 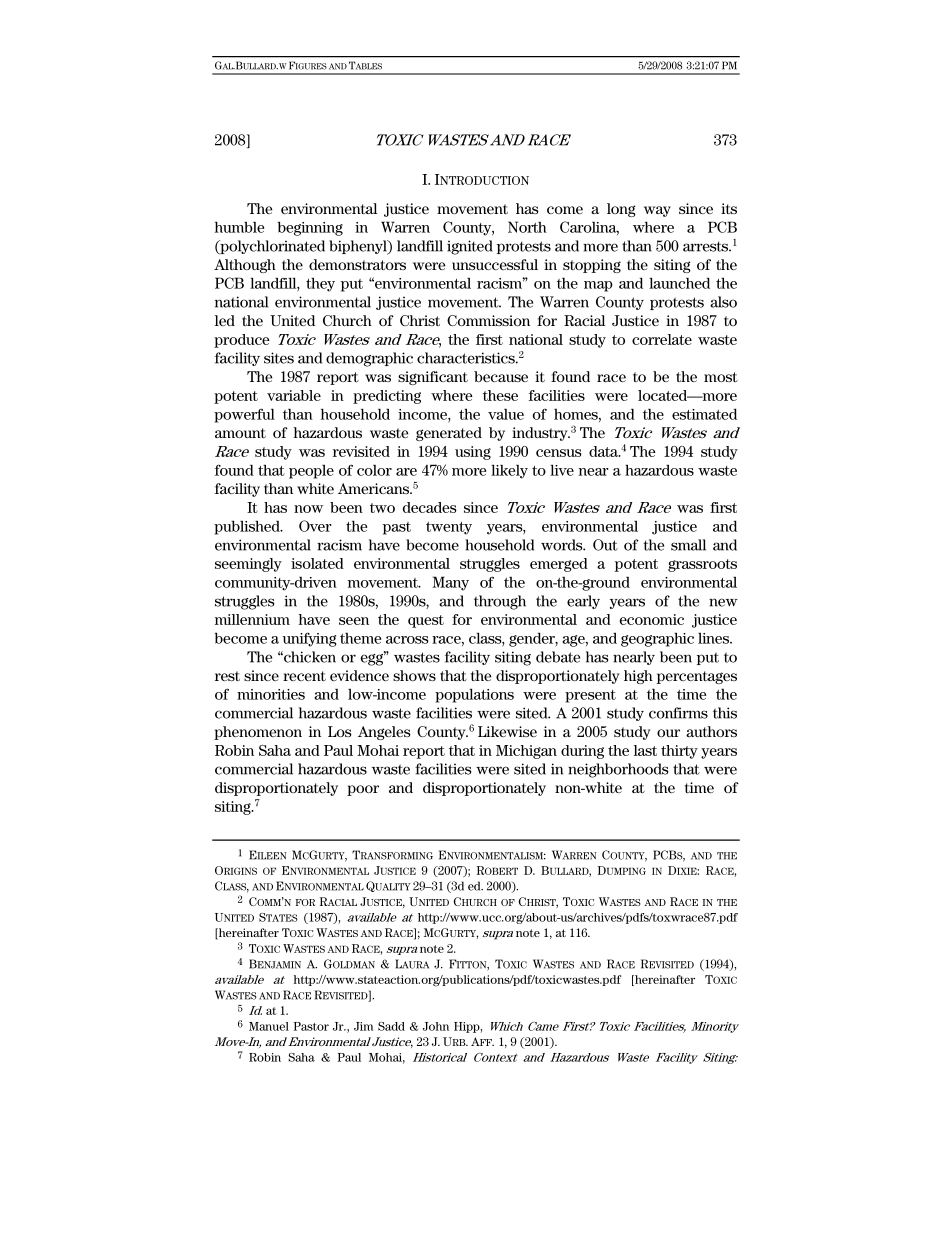 What do you see at coordinates (294, 395) in the screenshot?
I see `variable` at bounding box center [294, 395].
